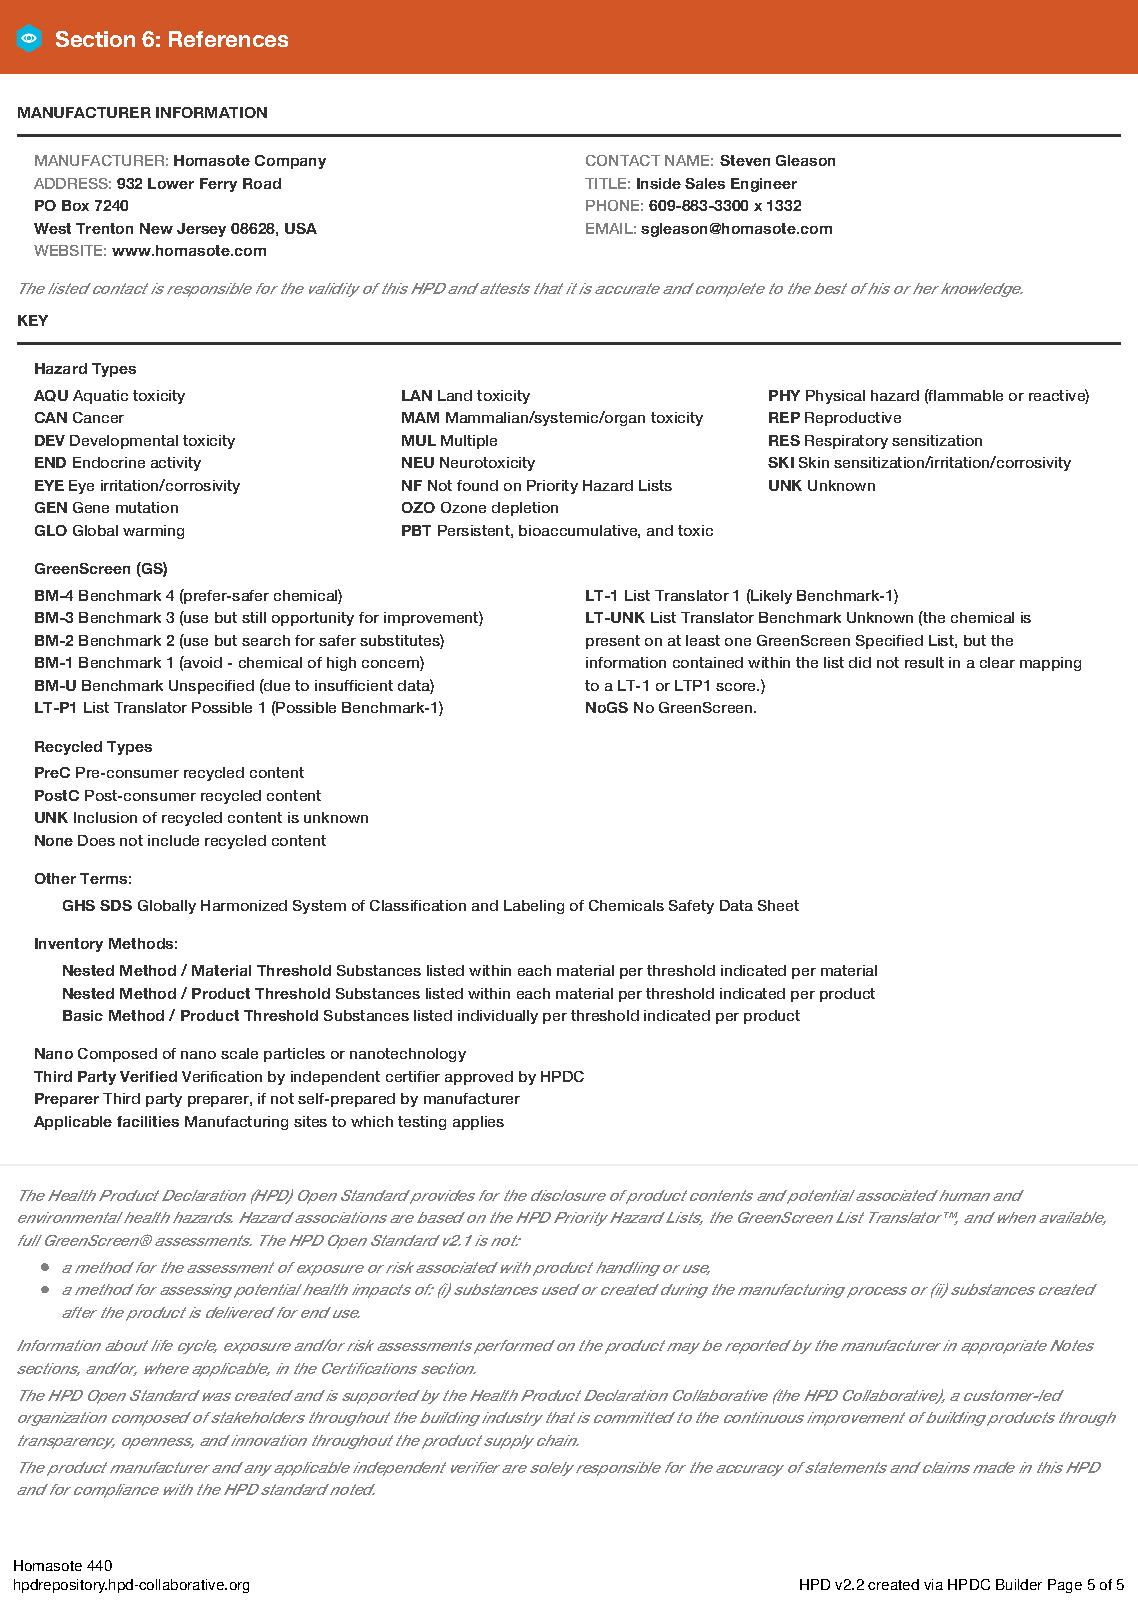  What do you see at coordinates (745, 160) in the screenshot?
I see `Steven` at bounding box center [745, 160].
